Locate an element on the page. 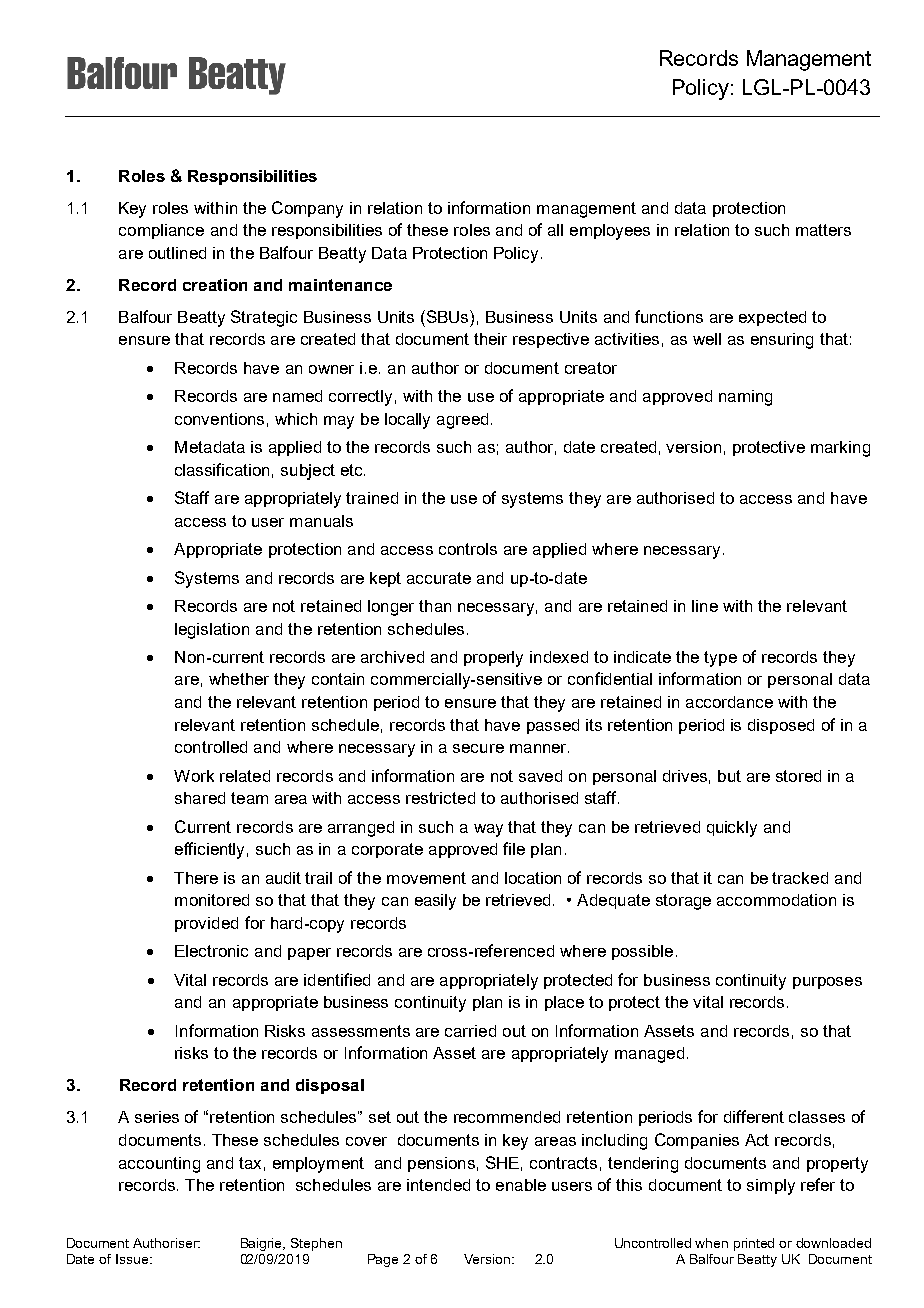 The image size is (924, 1308). Issue is located at coordinates (132, 1259).
